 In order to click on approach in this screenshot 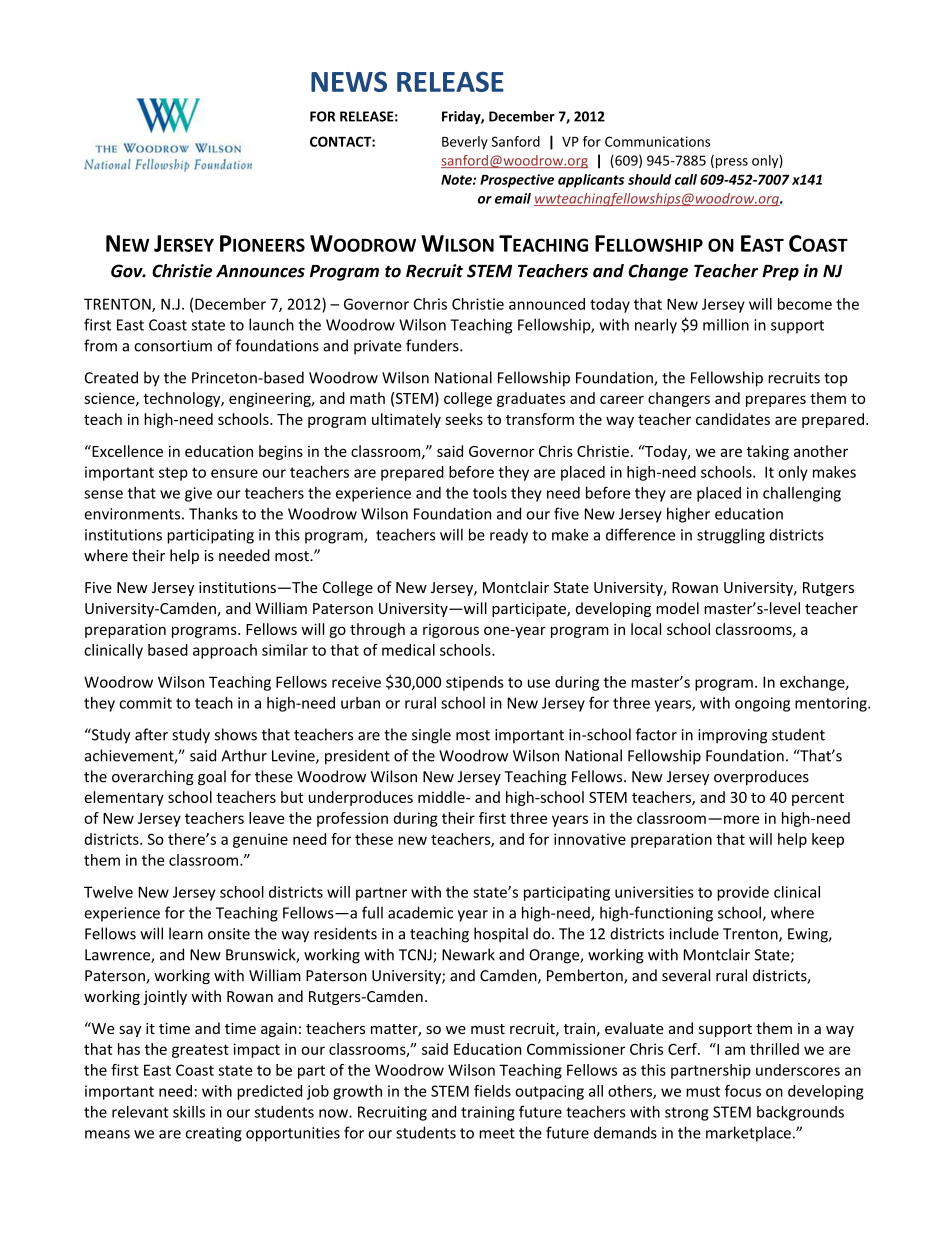, I will do `click(225, 651)`.
